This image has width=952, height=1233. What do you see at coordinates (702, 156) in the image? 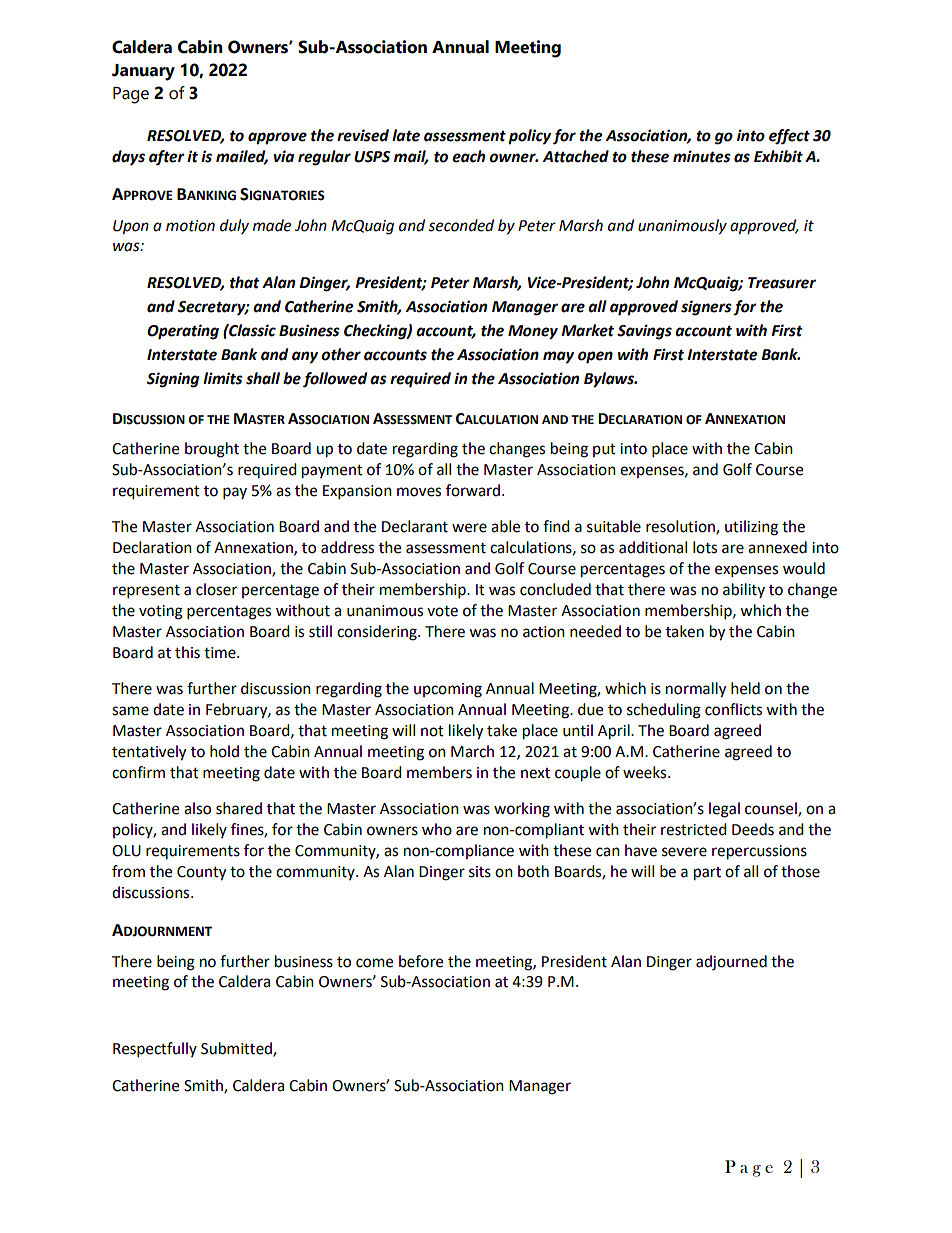
I see `minutes` at bounding box center [702, 156].
